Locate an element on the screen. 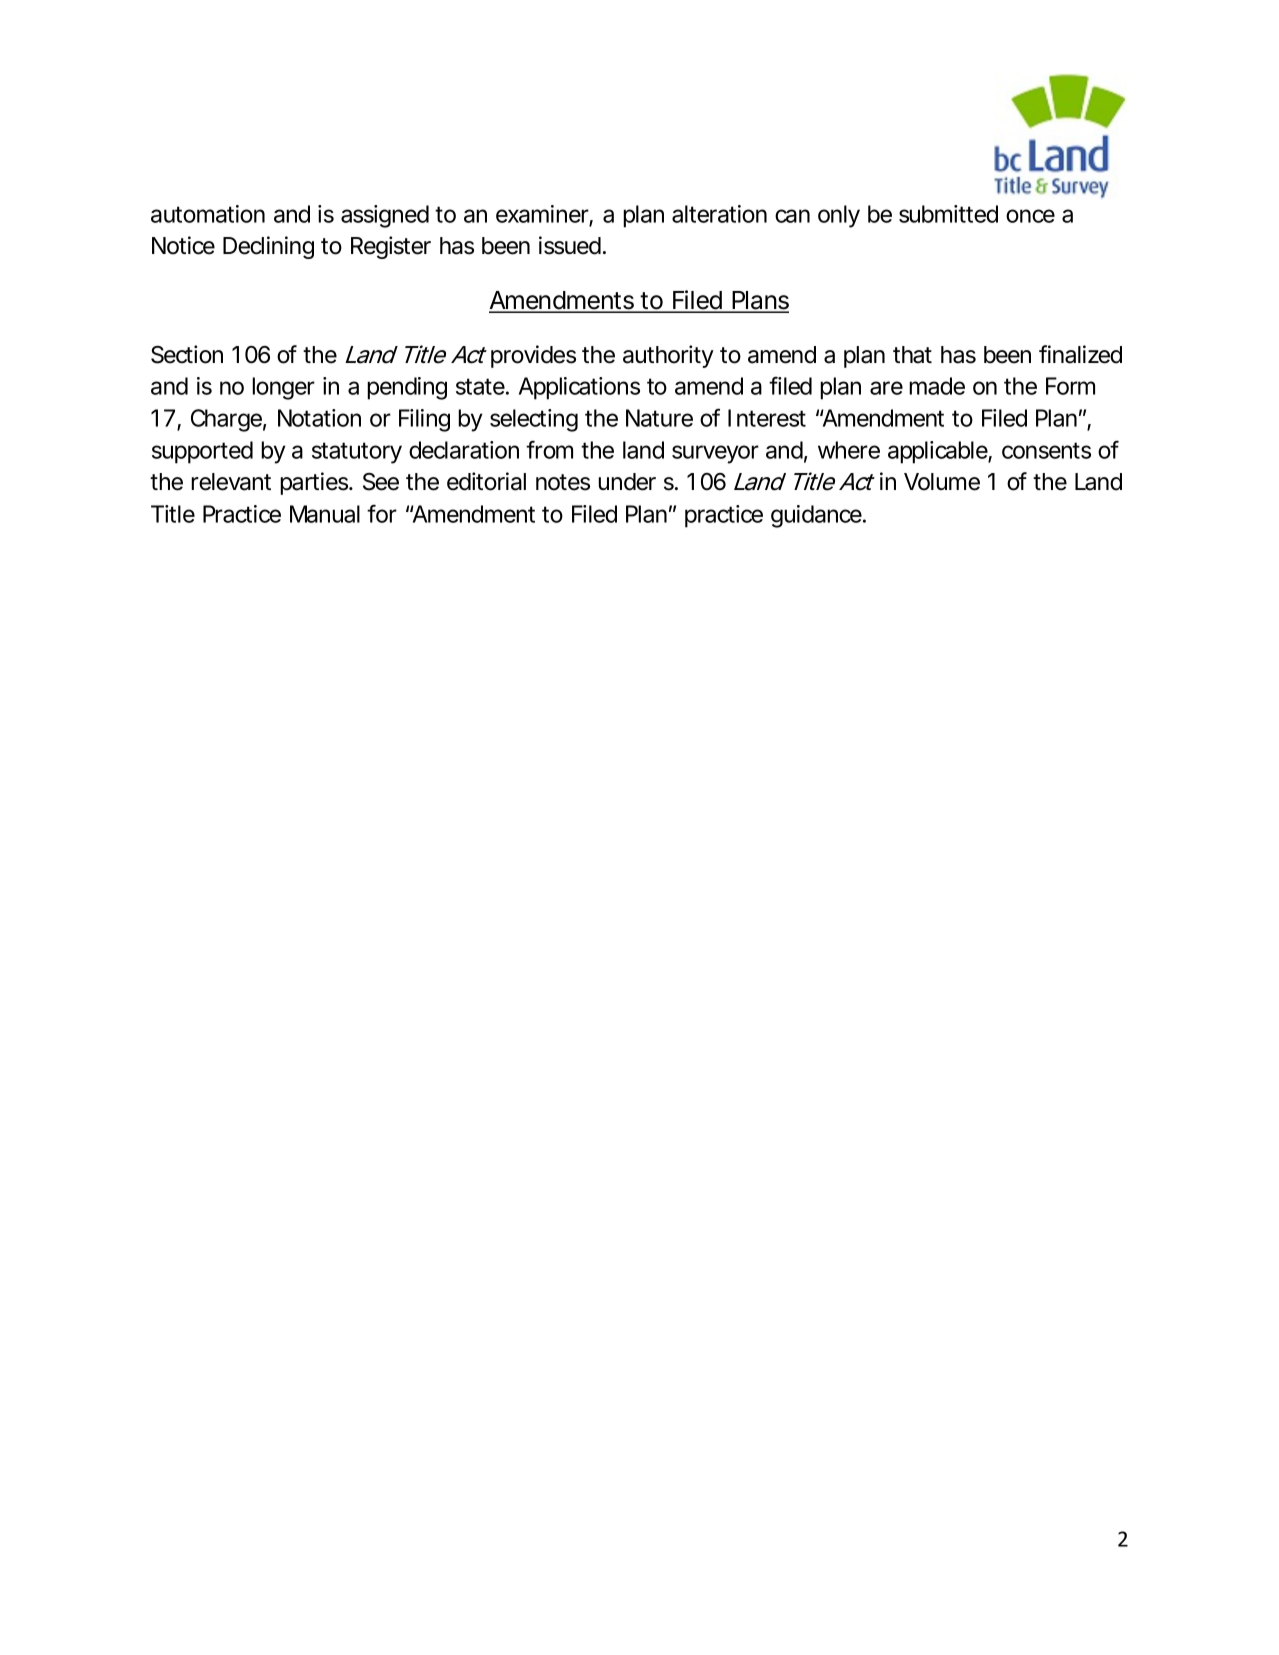 This screenshot has width=1279, height=1655. Section is located at coordinates (187, 354).
